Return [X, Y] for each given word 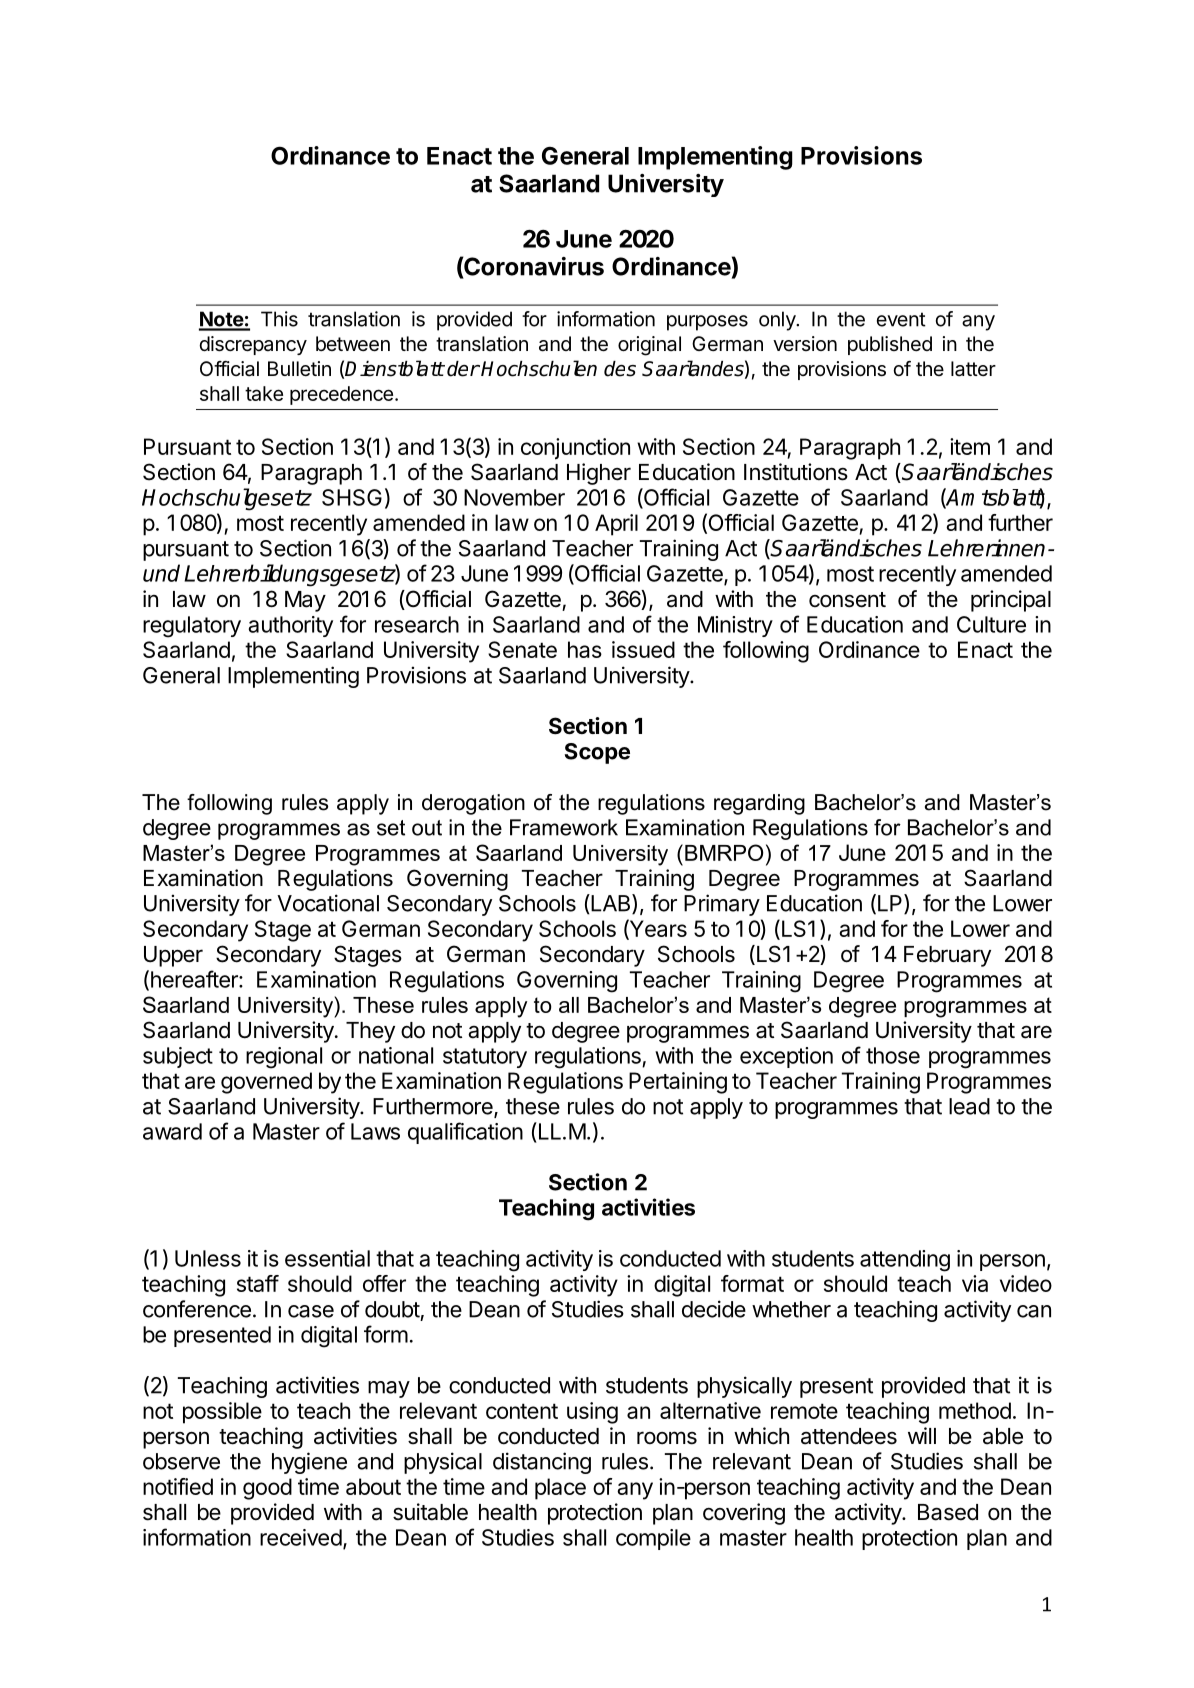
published [890, 345]
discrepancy [253, 345]
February [947, 956]
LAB [611, 904]
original [649, 346]
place [560, 1489]
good [267, 1489]
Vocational [328, 903]
